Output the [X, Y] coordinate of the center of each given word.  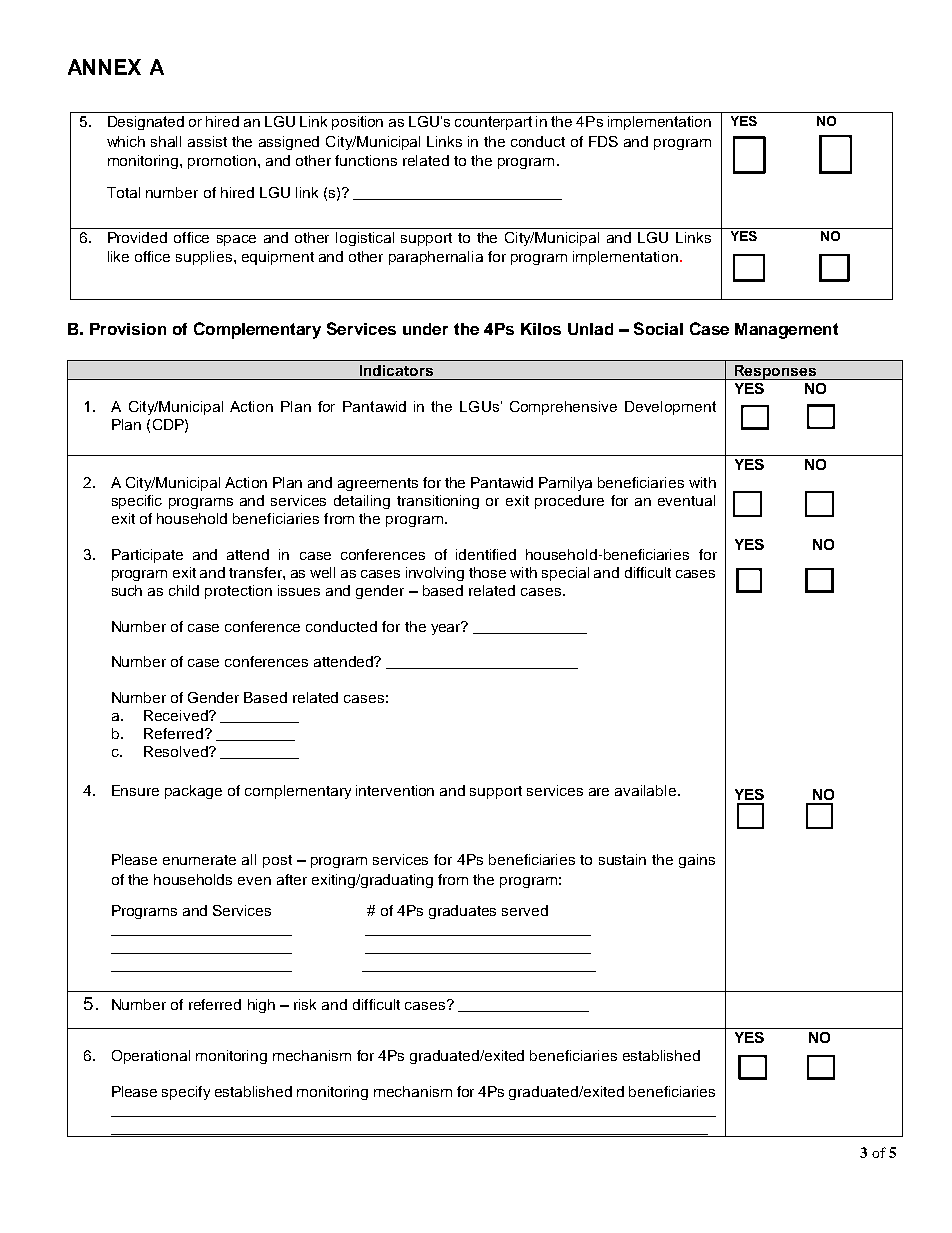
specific [137, 502]
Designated [146, 123]
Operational [151, 1057]
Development [670, 408]
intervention [395, 790]
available [645, 790]
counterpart [493, 123]
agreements [378, 484]
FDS [603, 141]
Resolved [177, 751]
